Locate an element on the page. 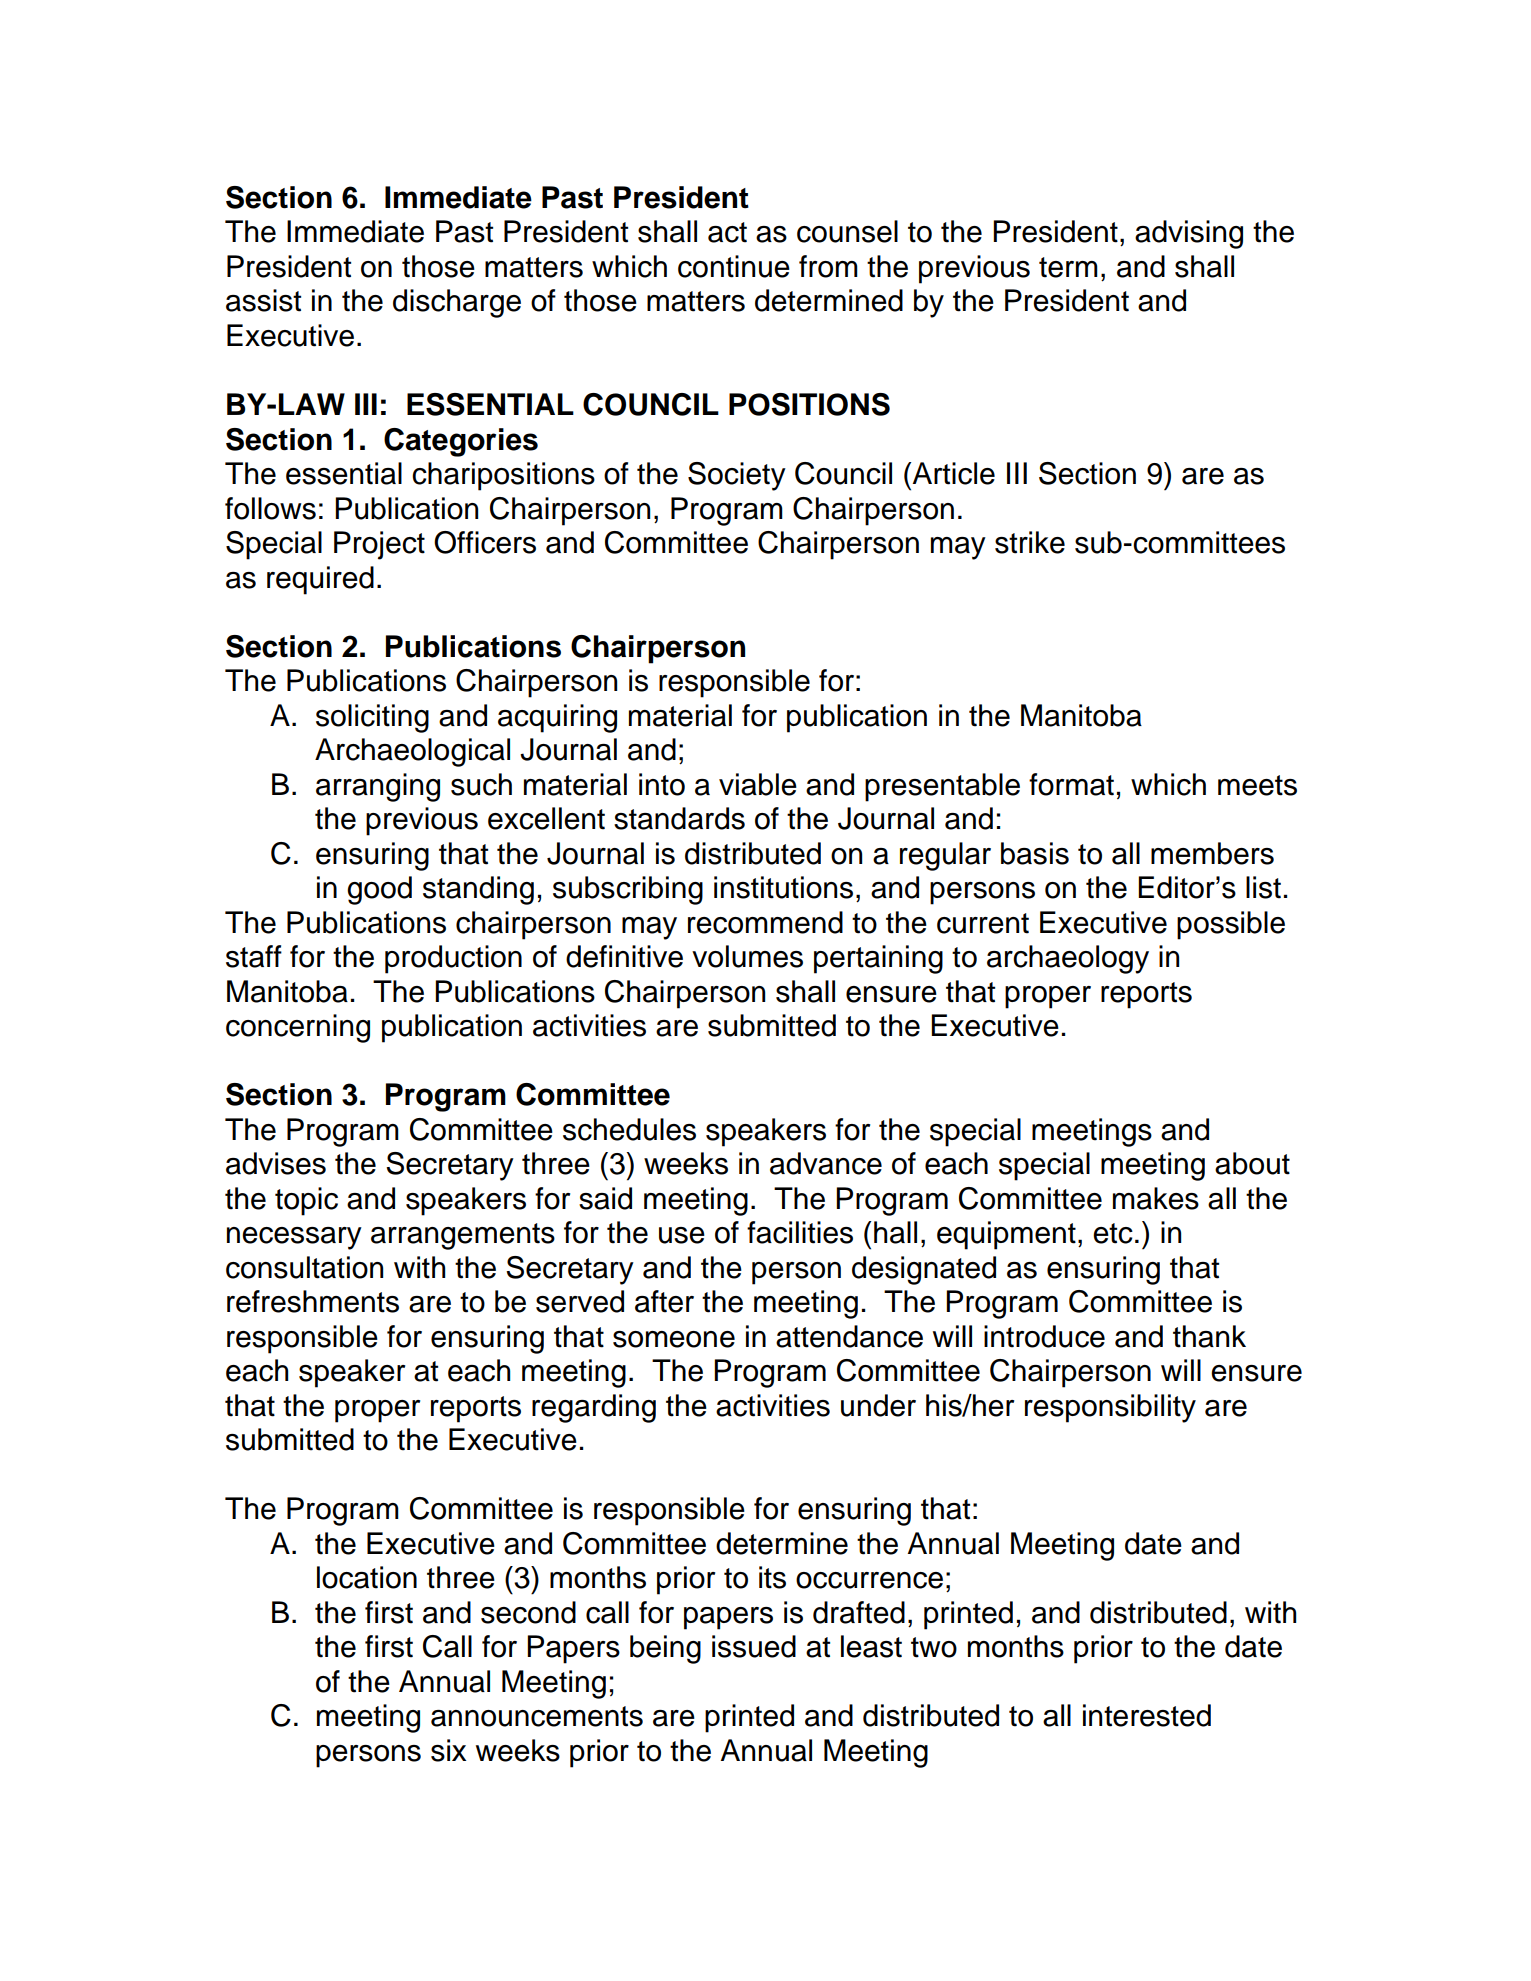  volumes is located at coordinates (747, 956).
